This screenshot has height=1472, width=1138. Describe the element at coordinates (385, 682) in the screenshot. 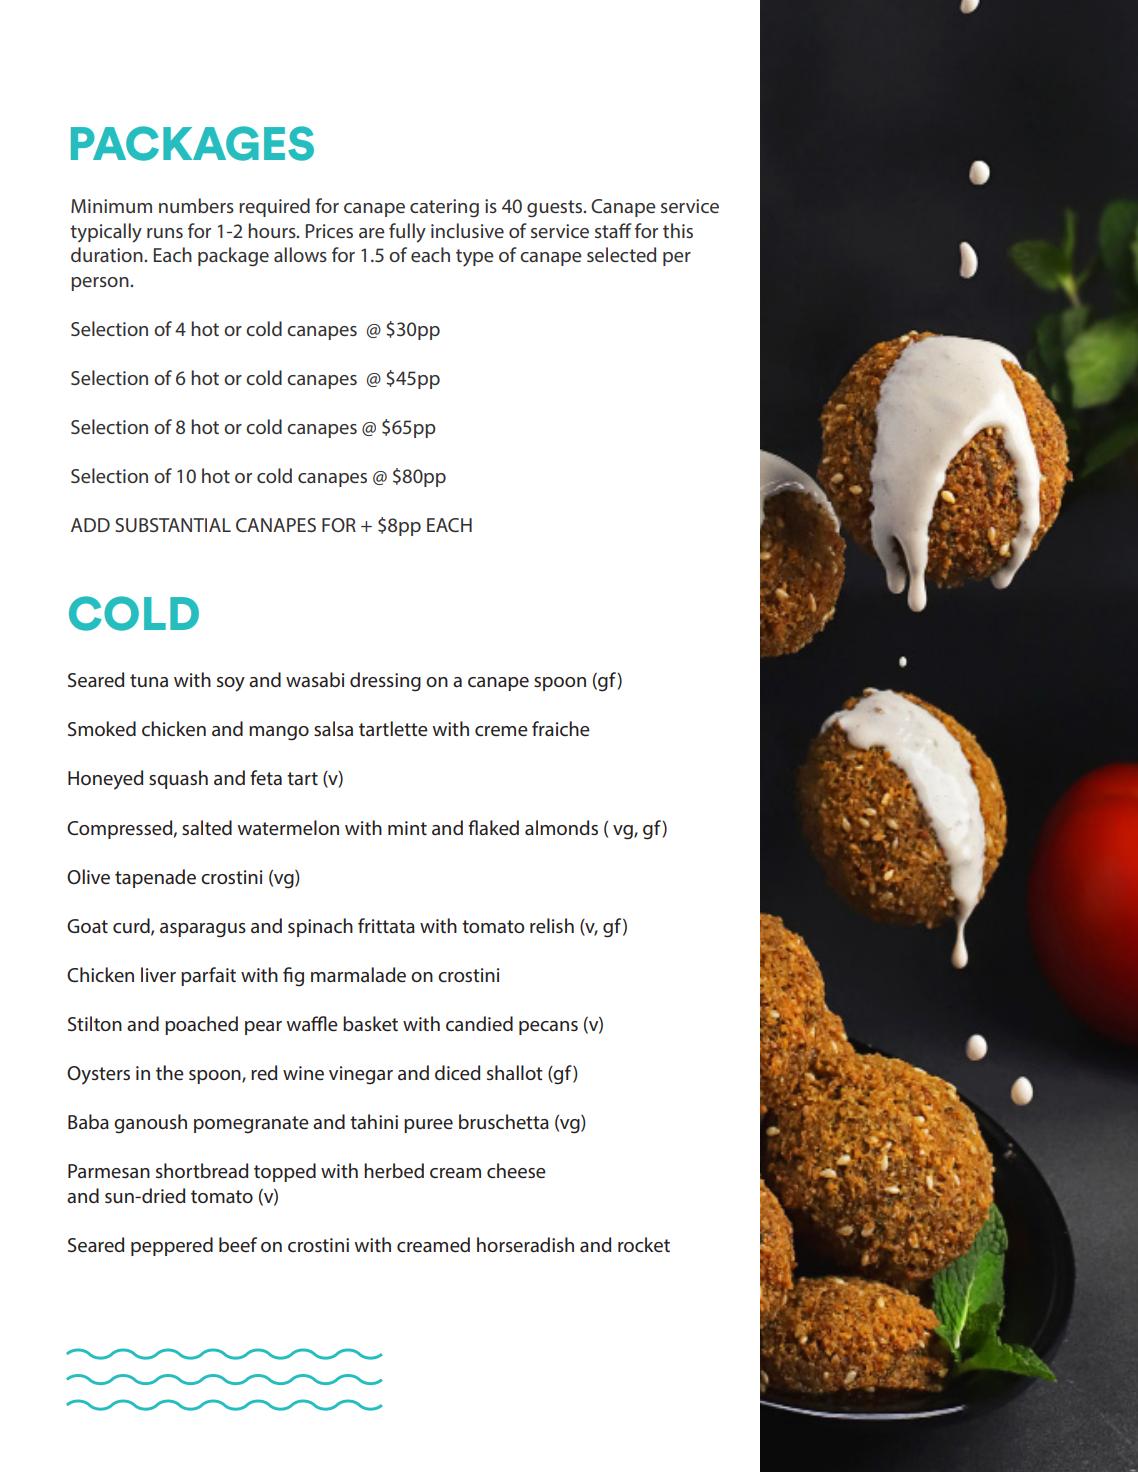

I see `dressing` at that location.
